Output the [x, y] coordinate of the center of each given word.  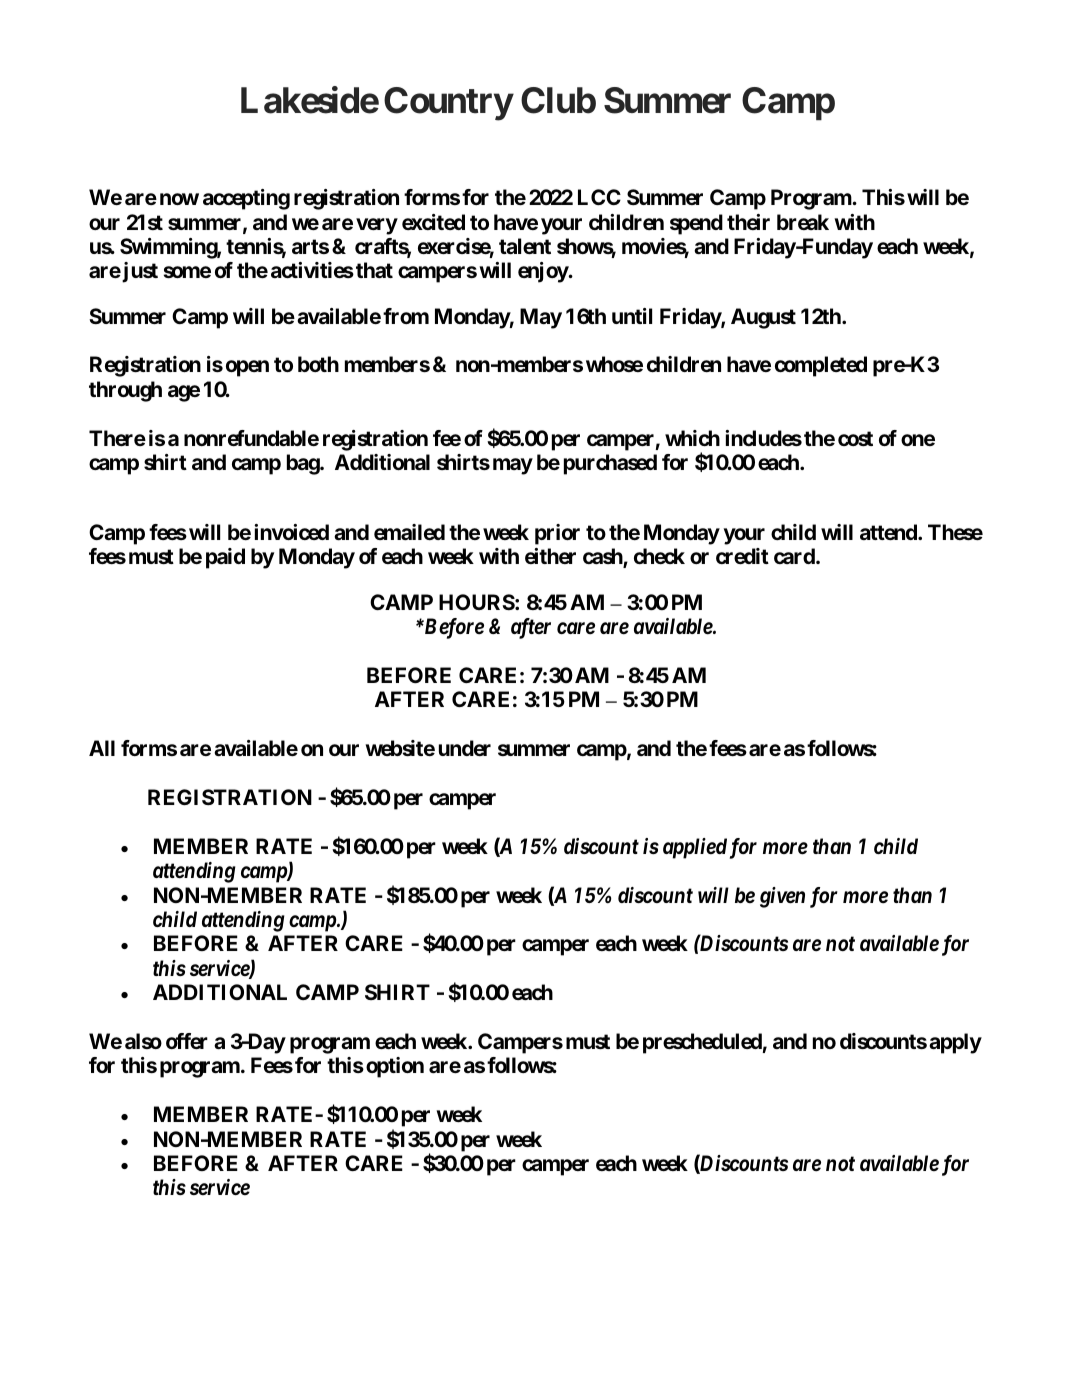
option [395, 1067]
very [377, 226]
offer [187, 1041]
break [803, 222]
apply [955, 1043]
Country [448, 104]
